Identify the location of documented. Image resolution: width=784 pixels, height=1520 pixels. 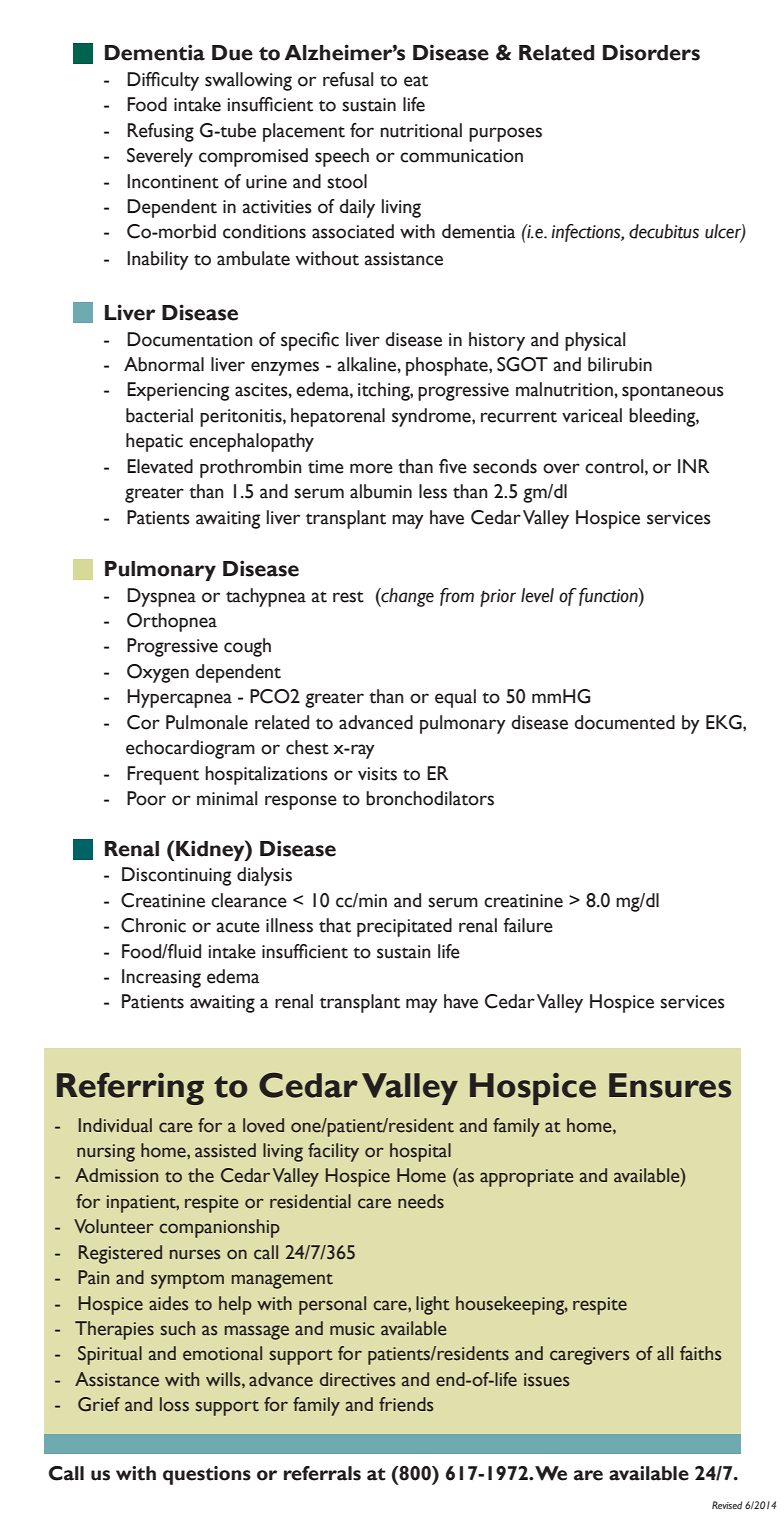
(624, 722).
